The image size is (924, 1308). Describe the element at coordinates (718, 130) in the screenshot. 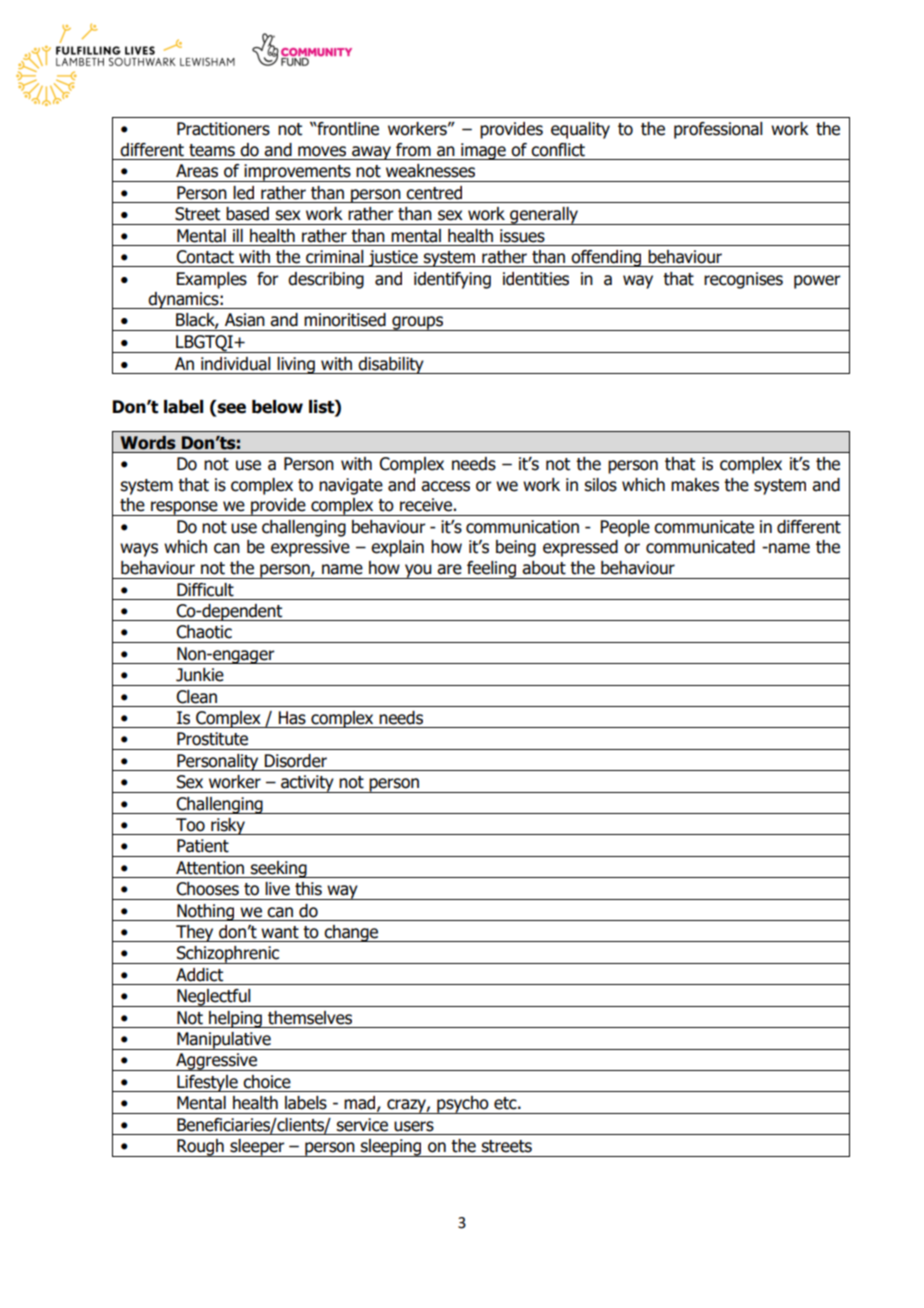

I see `professional` at that location.
